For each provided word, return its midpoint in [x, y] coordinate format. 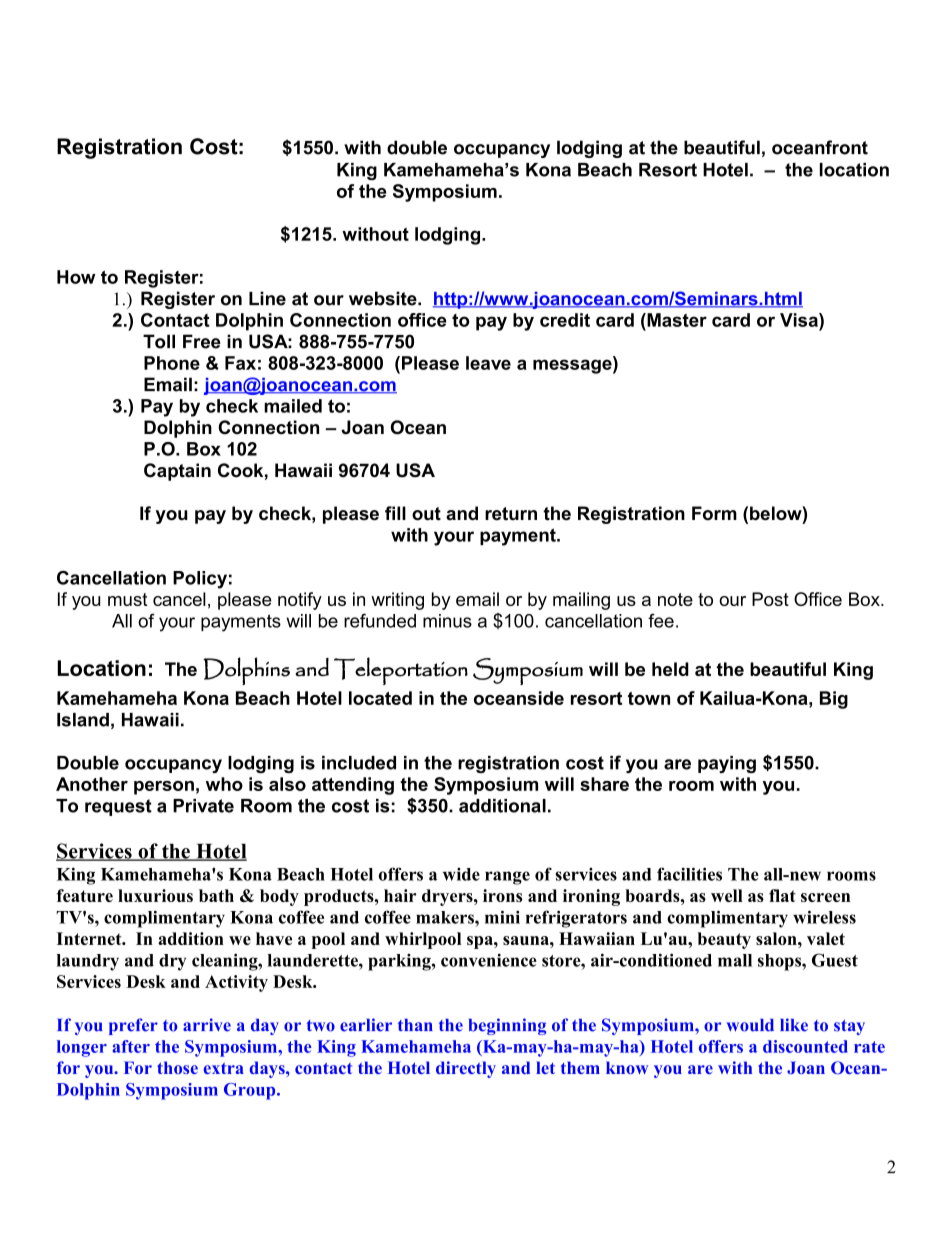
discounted [805, 1046]
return [511, 513]
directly [466, 1069]
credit [565, 320]
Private [203, 806]
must [128, 599]
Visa [800, 320]
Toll [159, 341]
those [177, 1067]
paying [727, 764]
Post [770, 599]
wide [461, 874]
